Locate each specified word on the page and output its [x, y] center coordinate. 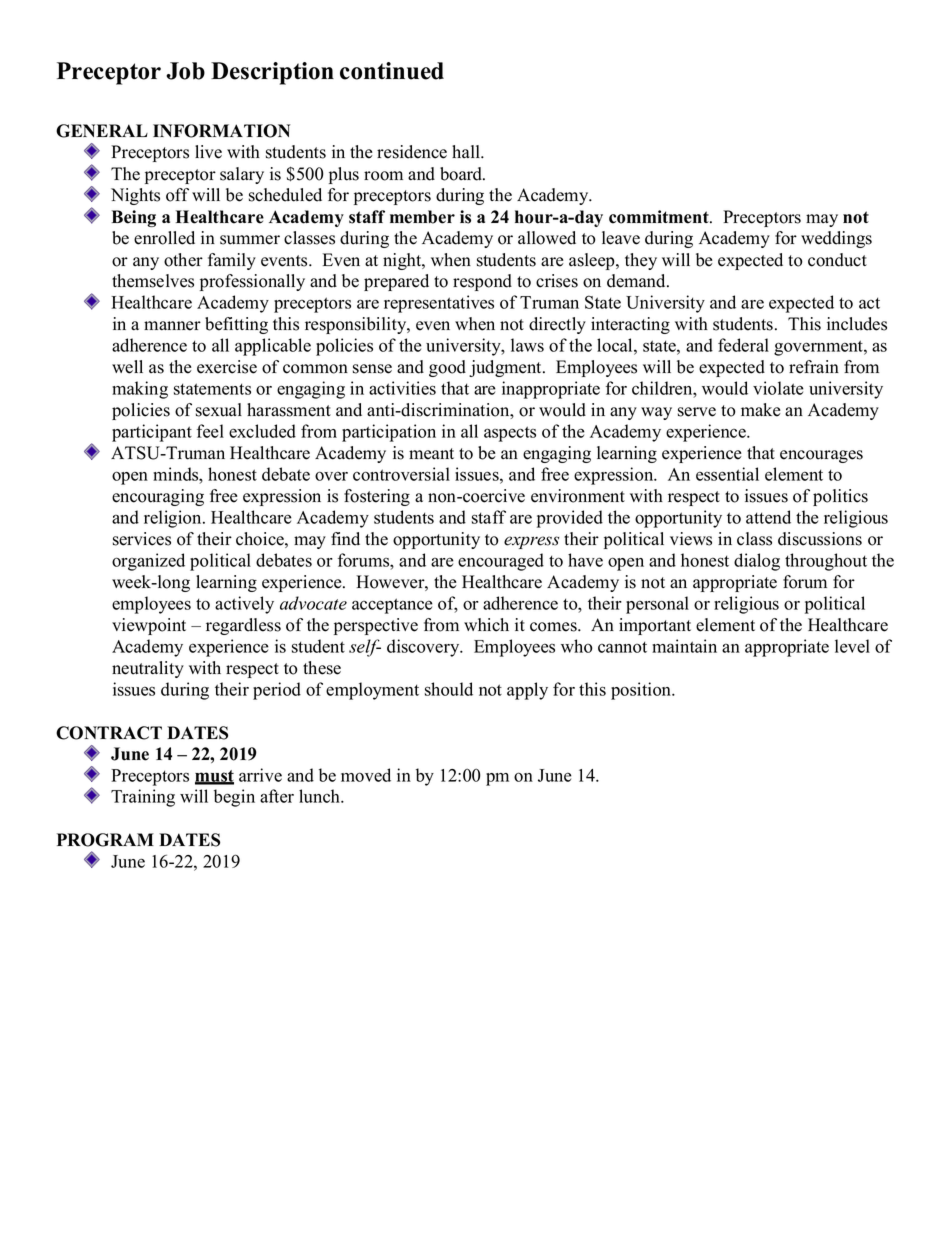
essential [727, 474]
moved [366, 775]
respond [482, 282]
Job [185, 71]
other [183, 260]
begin [234, 798]
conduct [837, 260]
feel [210, 431]
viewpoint [149, 626]
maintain [684, 646]
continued [392, 71]
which [486, 625]
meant [431, 454]
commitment [660, 217]
